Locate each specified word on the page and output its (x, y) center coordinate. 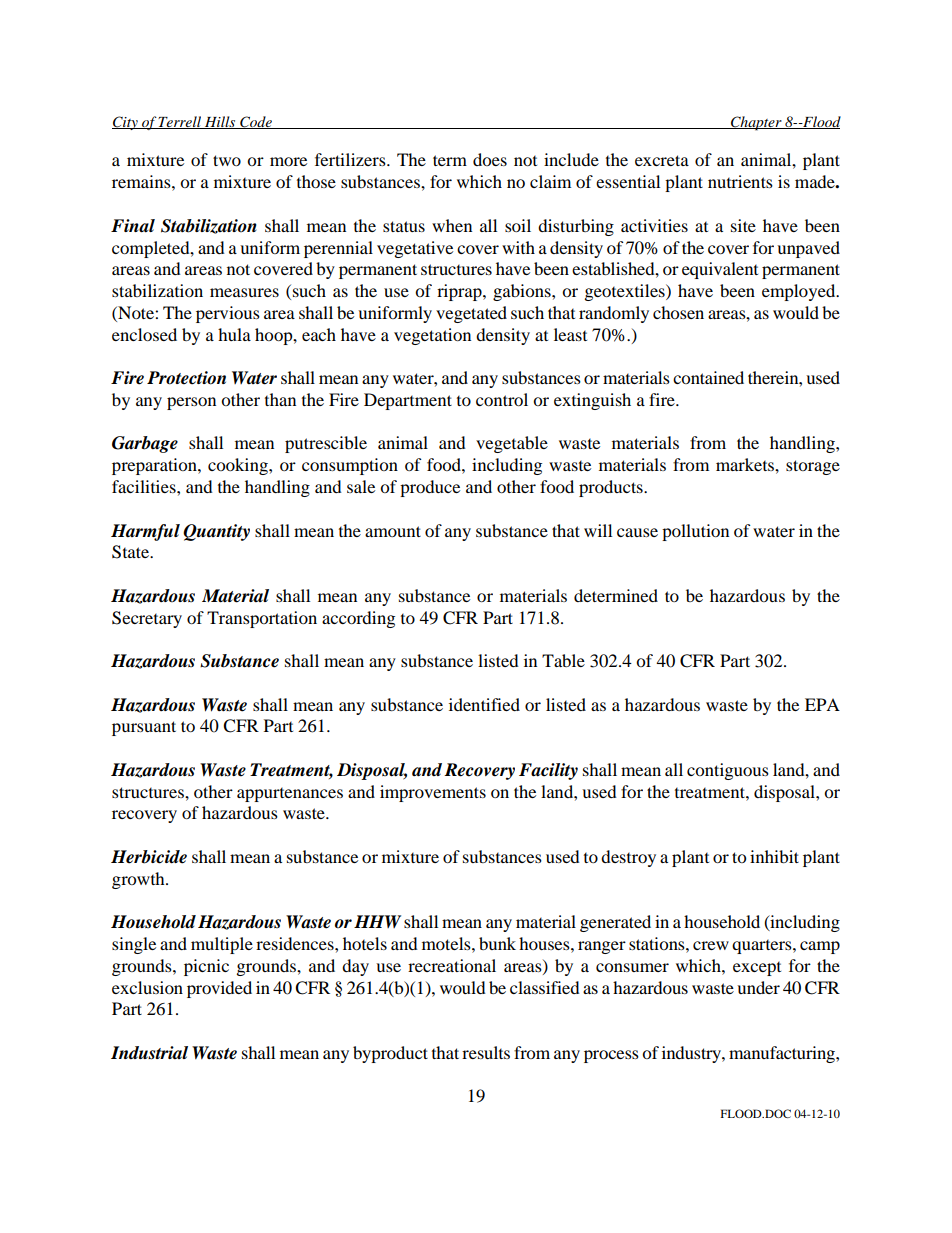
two (227, 160)
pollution (695, 532)
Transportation (262, 619)
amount (393, 531)
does (490, 159)
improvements (433, 793)
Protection (186, 378)
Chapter (756, 123)
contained (708, 377)
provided (219, 989)
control (502, 399)
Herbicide (149, 857)
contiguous (728, 771)
